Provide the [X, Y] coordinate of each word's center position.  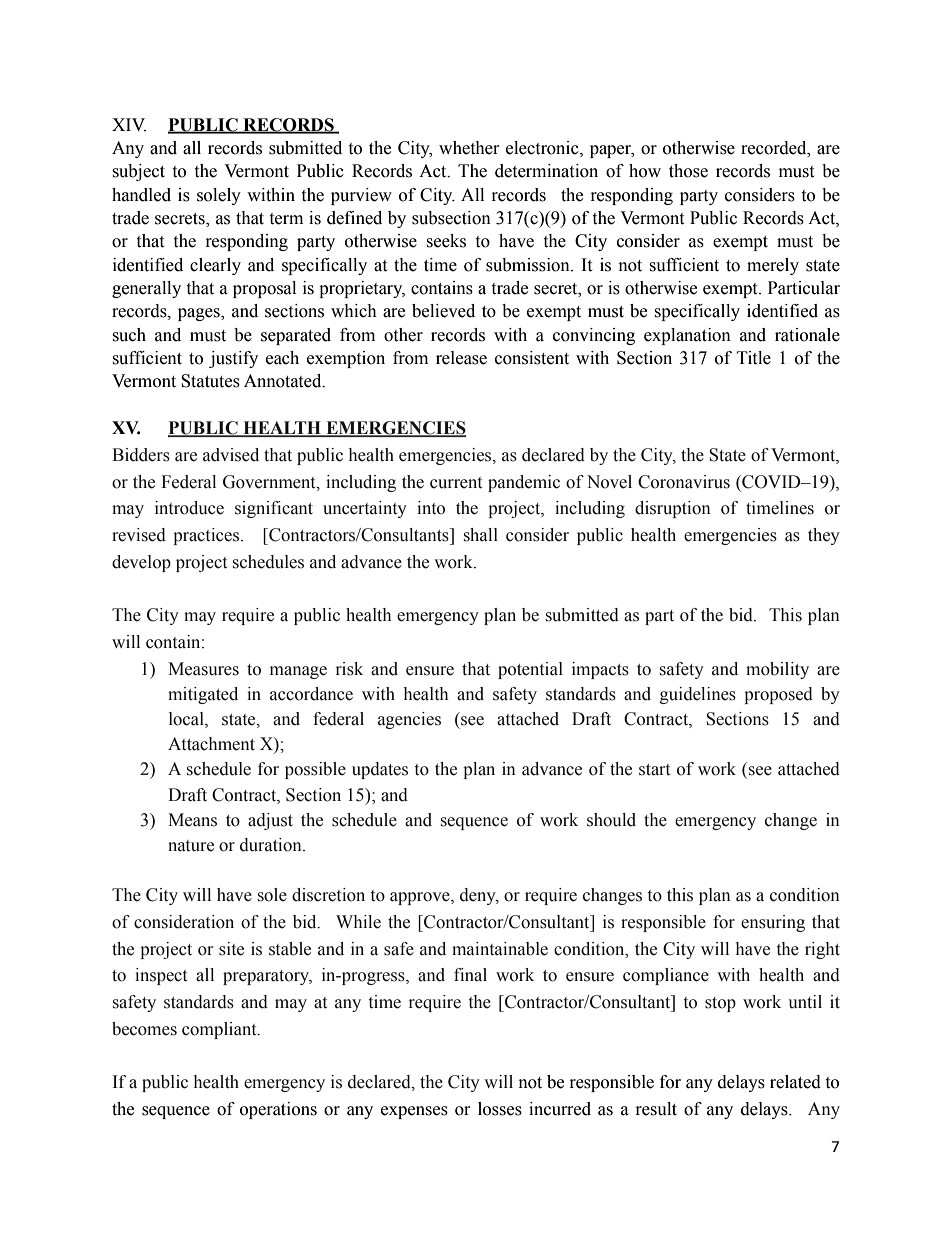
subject [138, 172]
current [456, 483]
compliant [220, 1030]
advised [231, 455]
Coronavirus [684, 482]
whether [469, 148]
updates [380, 770]
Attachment [211, 744]
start [654, 770]
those [688, 171]
